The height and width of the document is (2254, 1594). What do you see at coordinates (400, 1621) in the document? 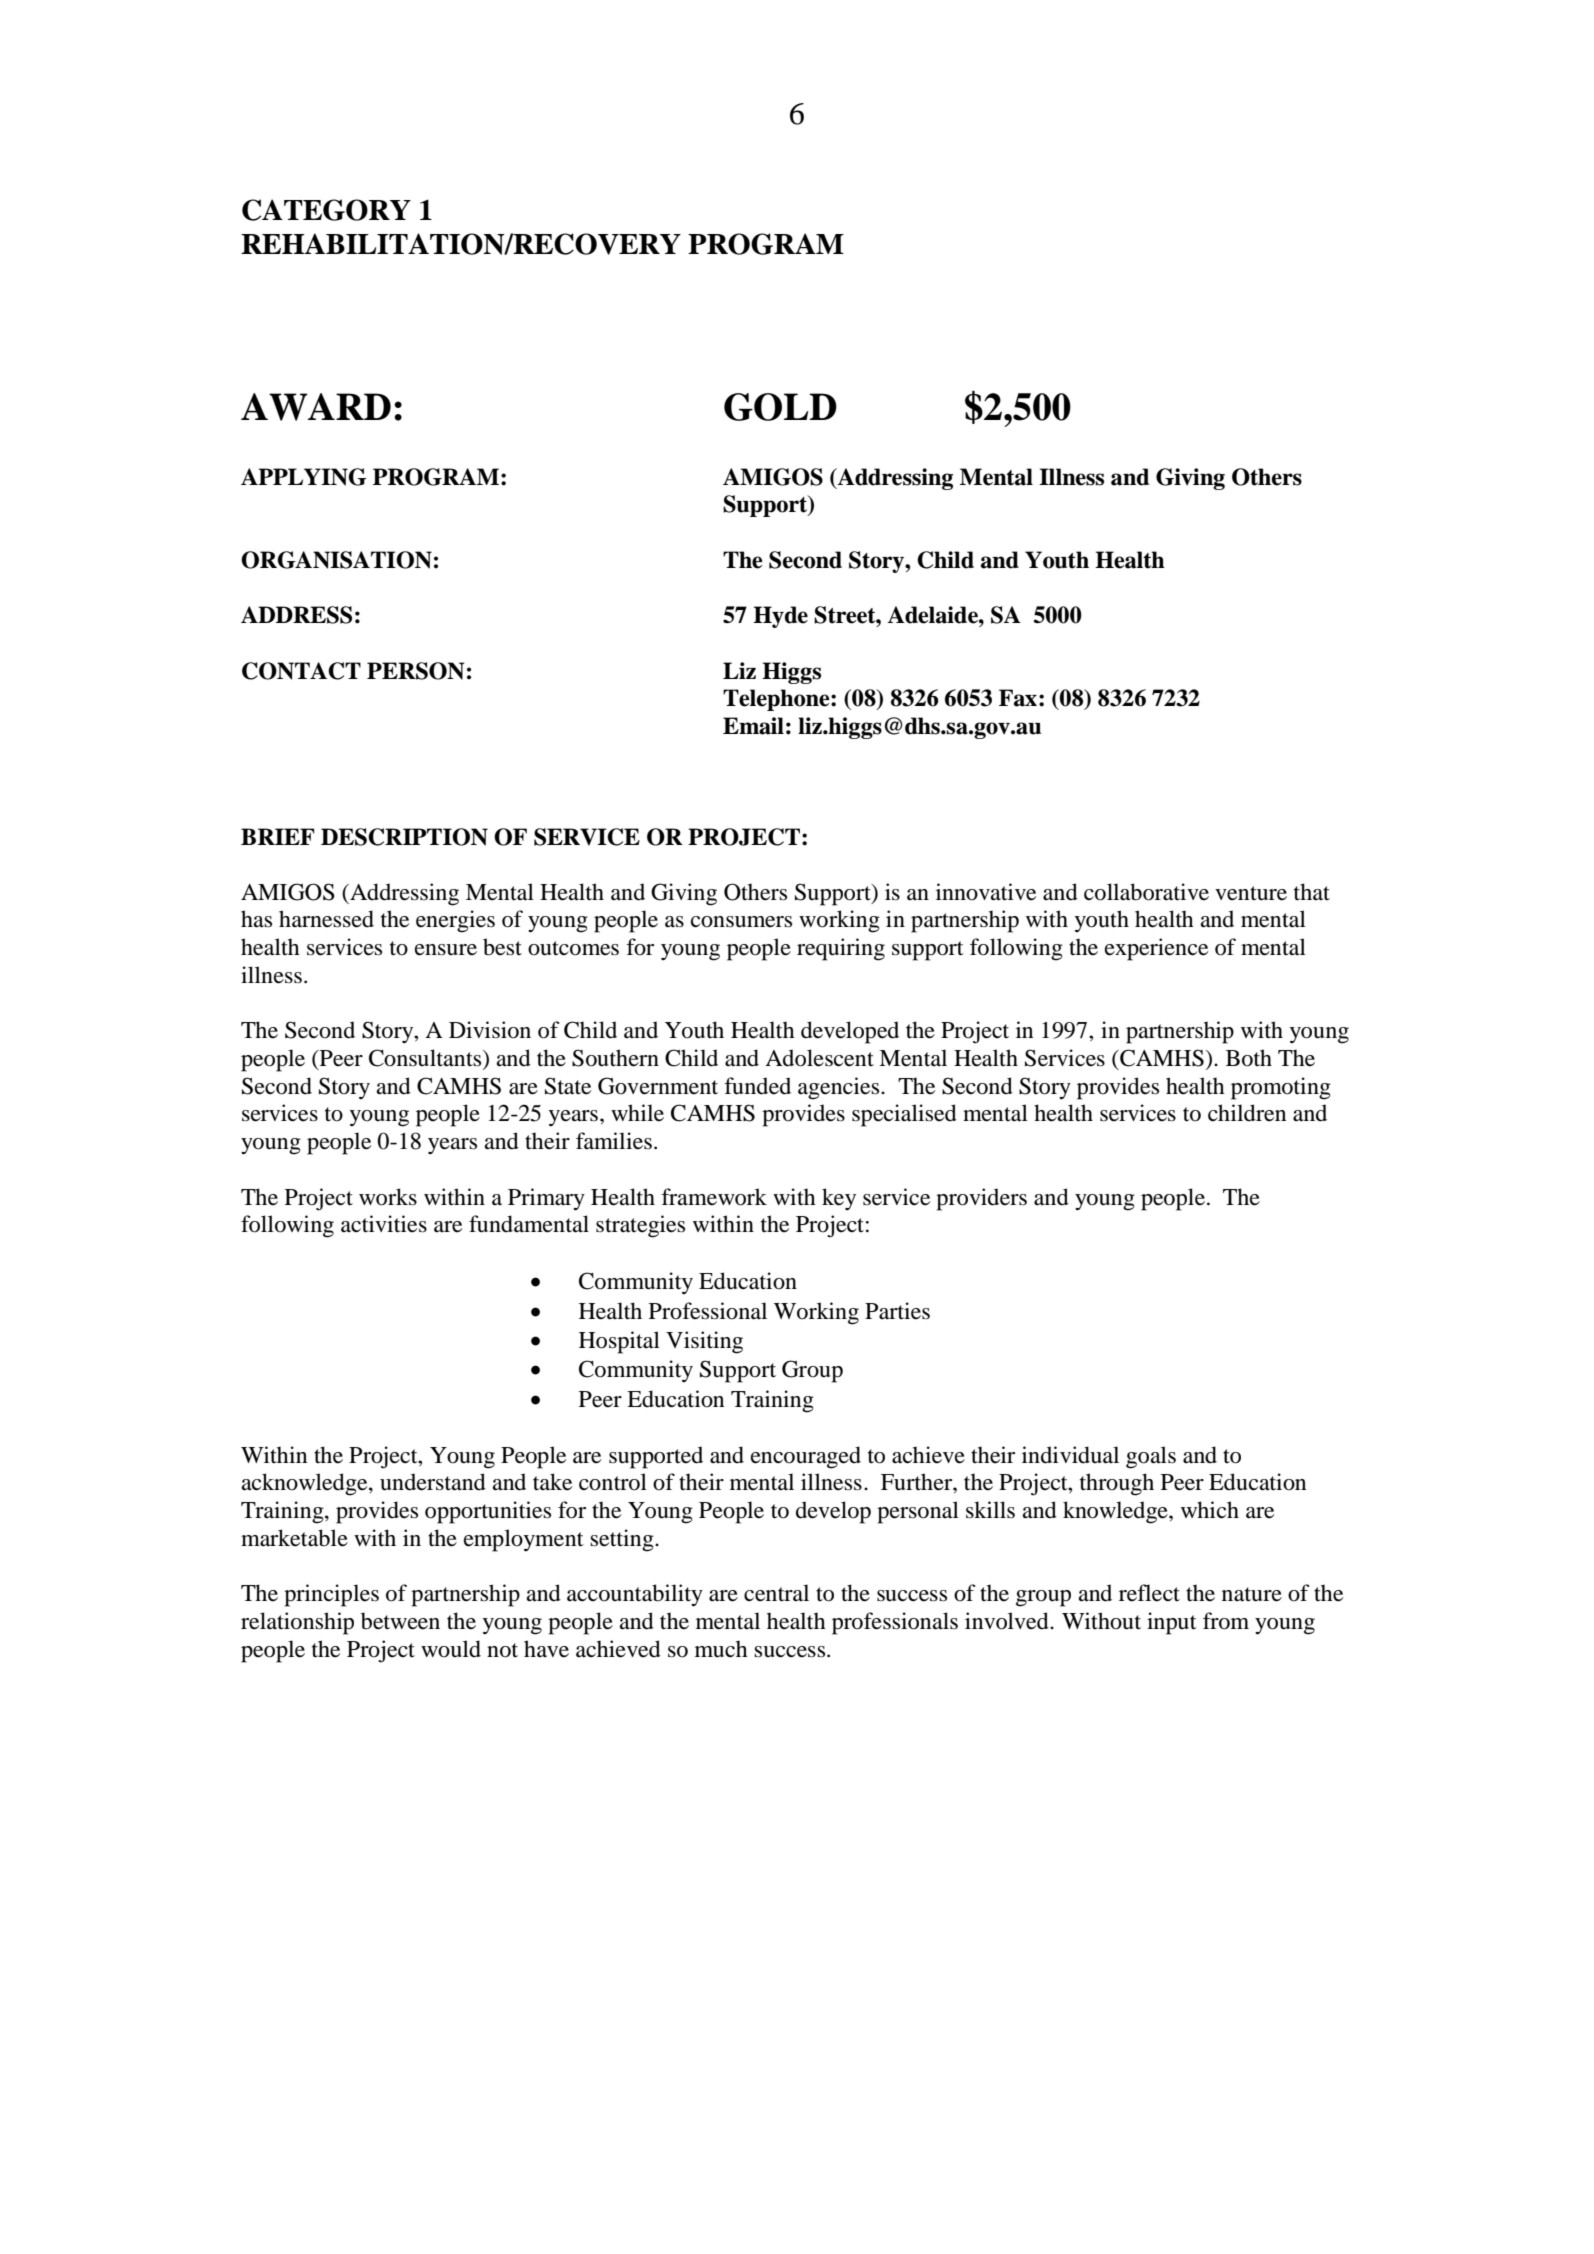
I see `between` at bounding box center [400, 1621].
